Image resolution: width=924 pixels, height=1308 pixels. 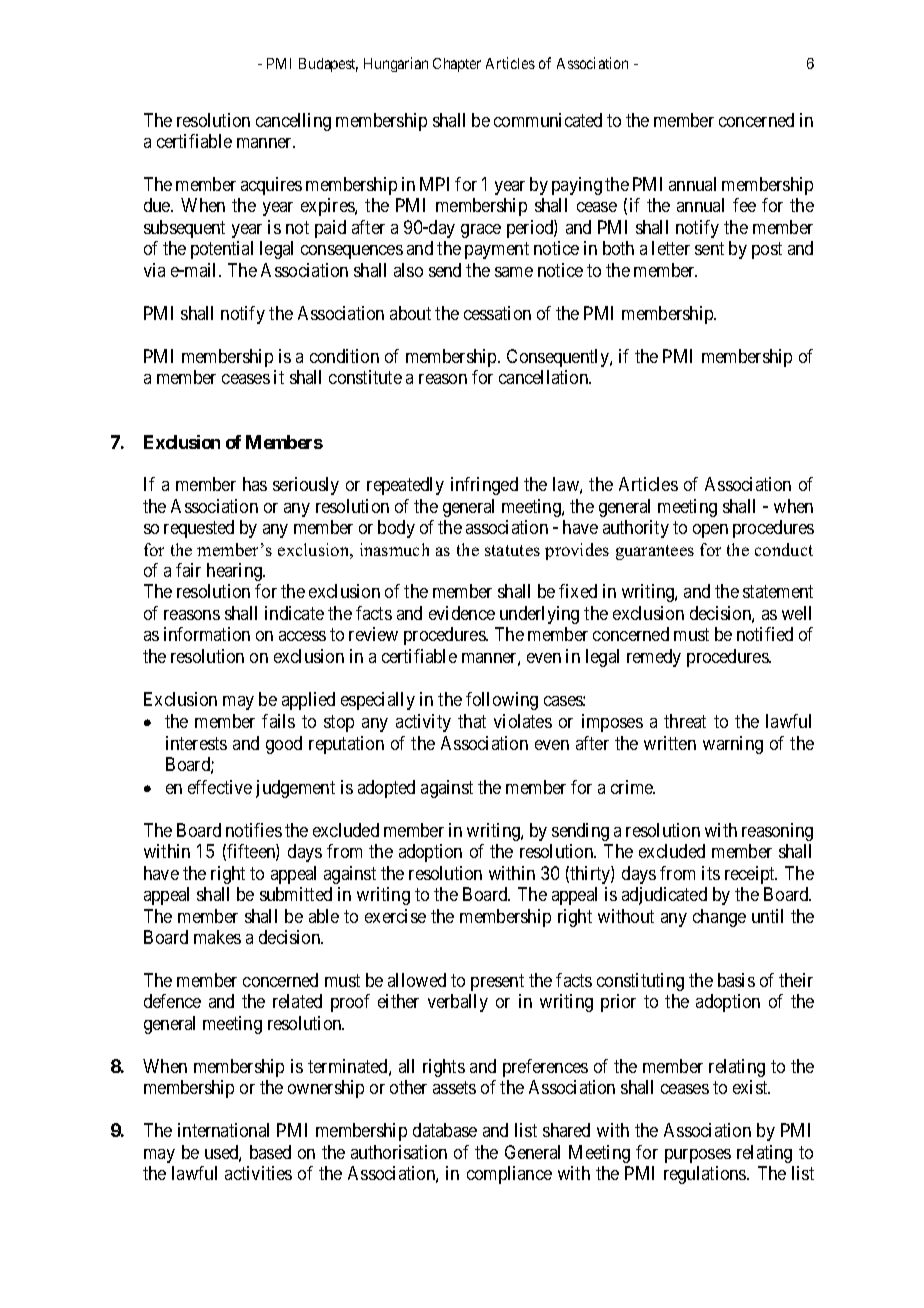 What do you see at coordinates (765, 634) in the screenshot?
I see `notified` at bounding box center [765, 634].
